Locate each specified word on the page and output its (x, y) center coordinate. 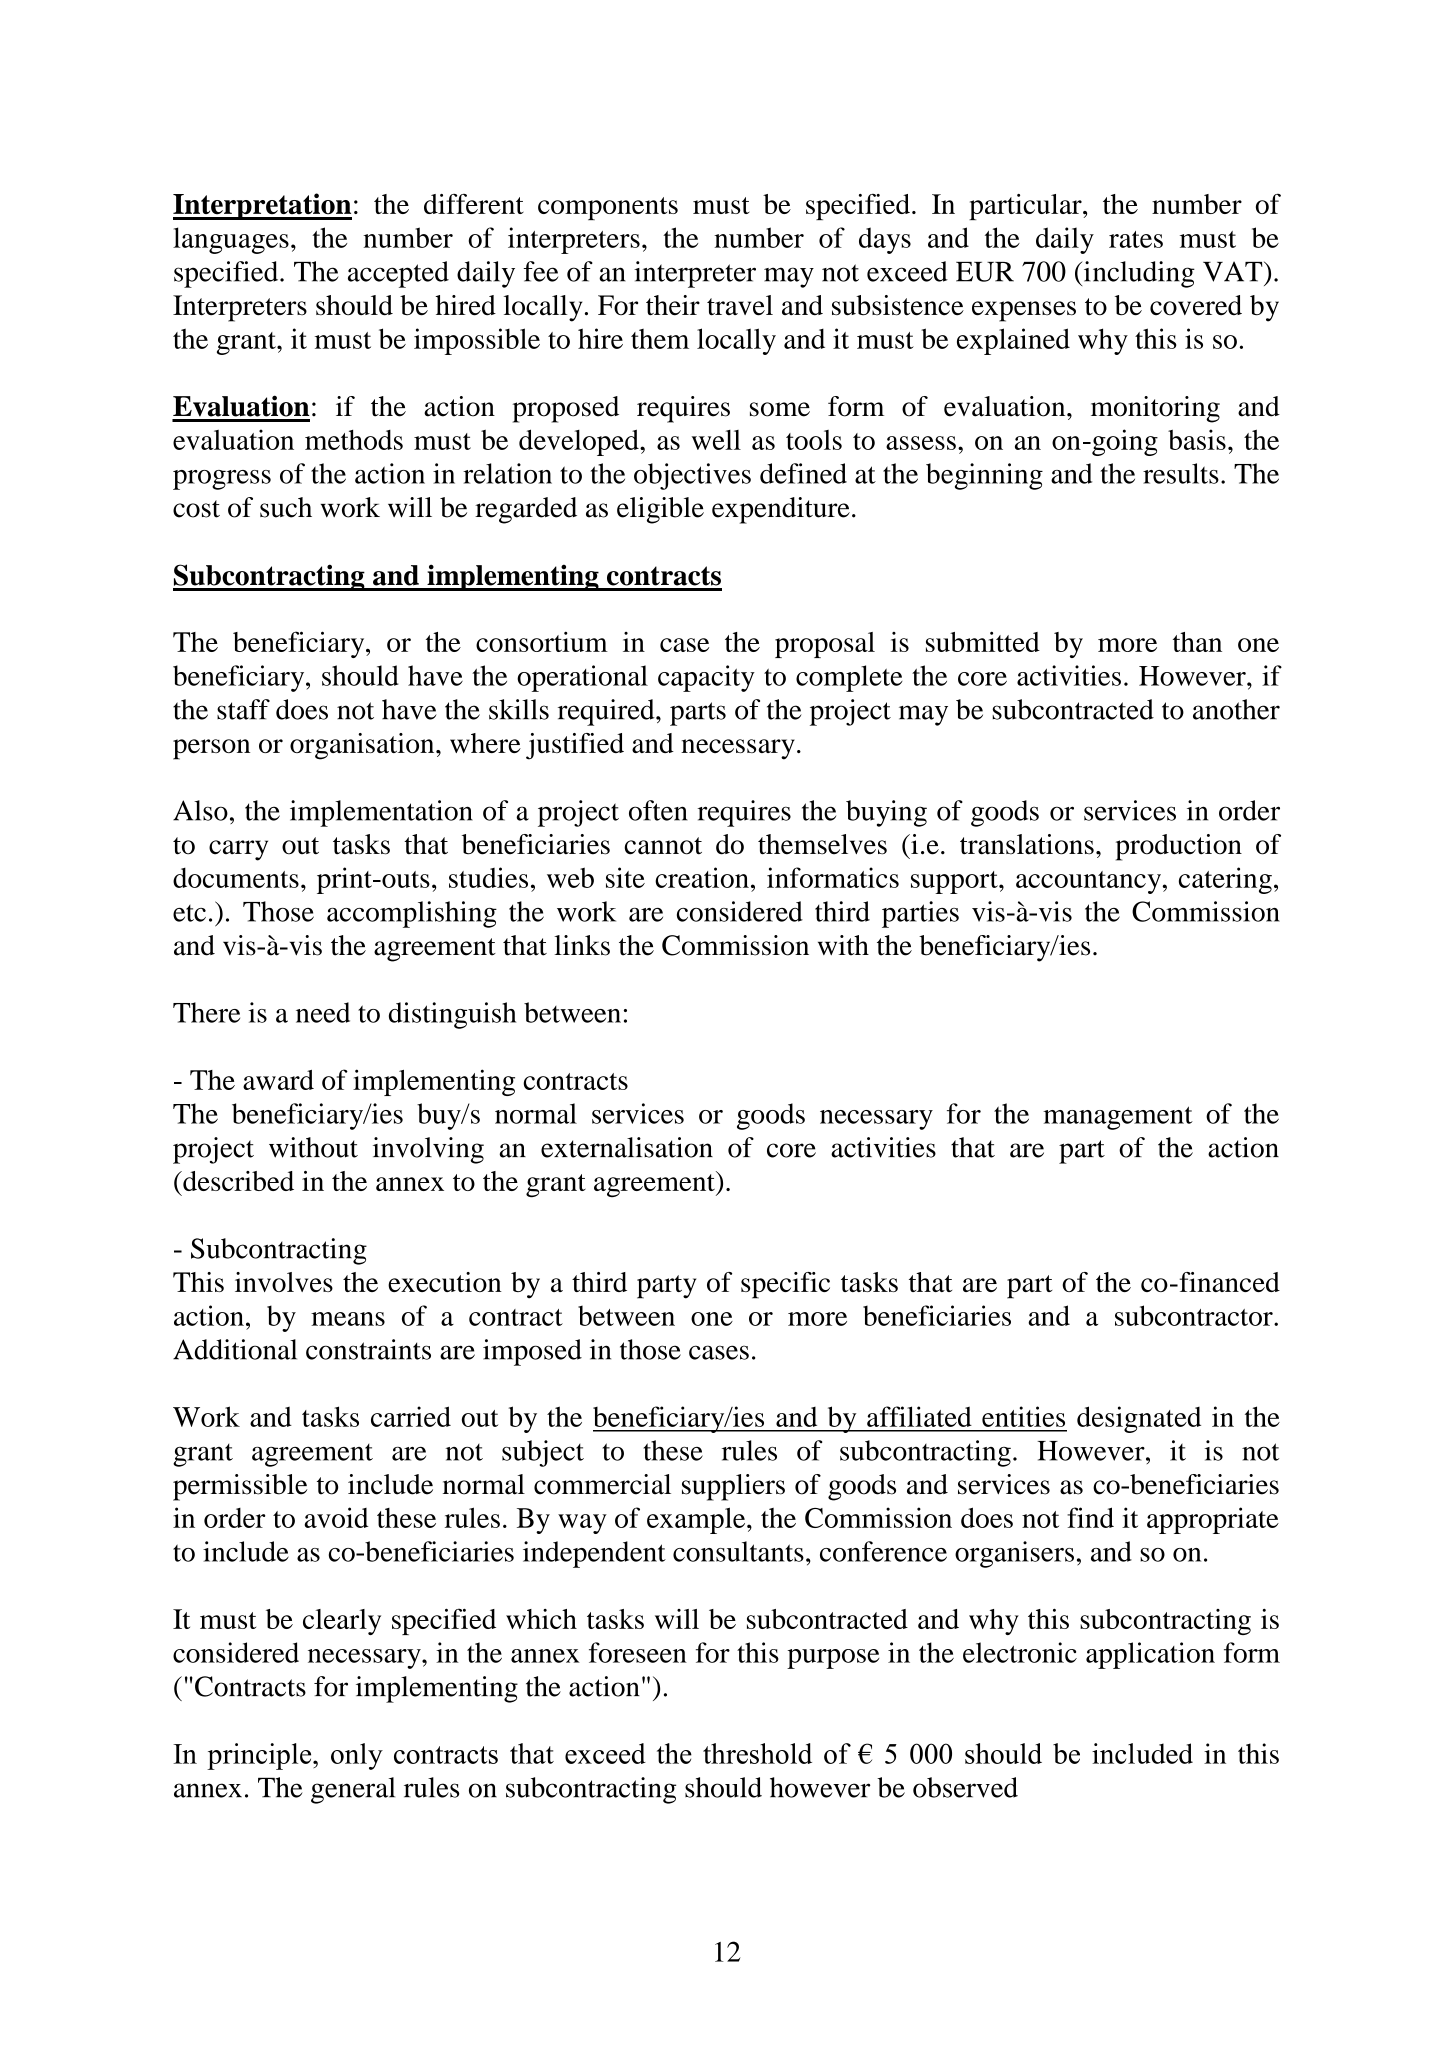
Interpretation (262, 206)
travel (740, 305)
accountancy (1088, 882)
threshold (757, 1753)
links (582, 945)
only (357, 1756)
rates (1136, 239)
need (323, 1012)
